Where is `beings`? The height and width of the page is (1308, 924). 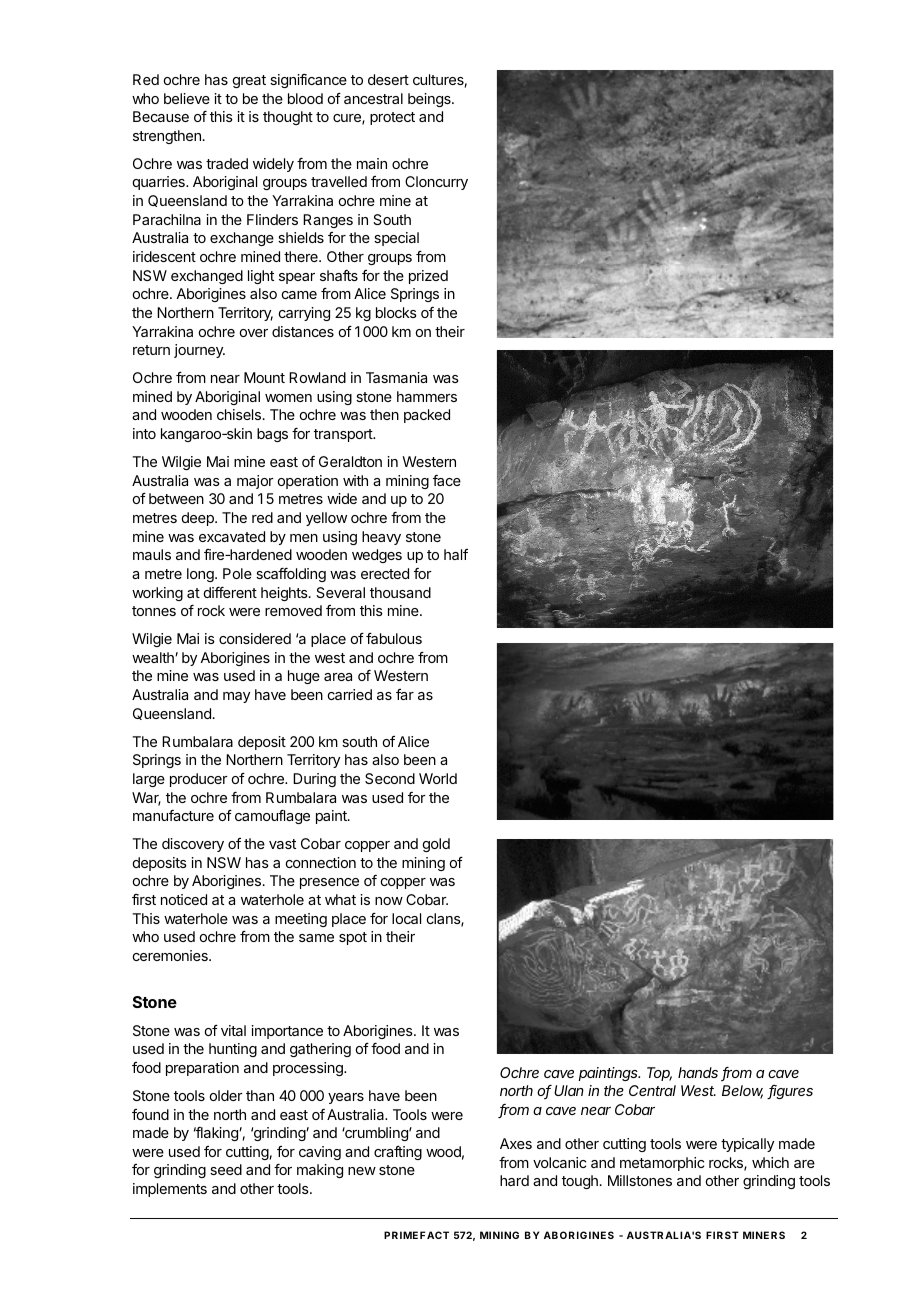
beings is located at coordinates (430, 100).
